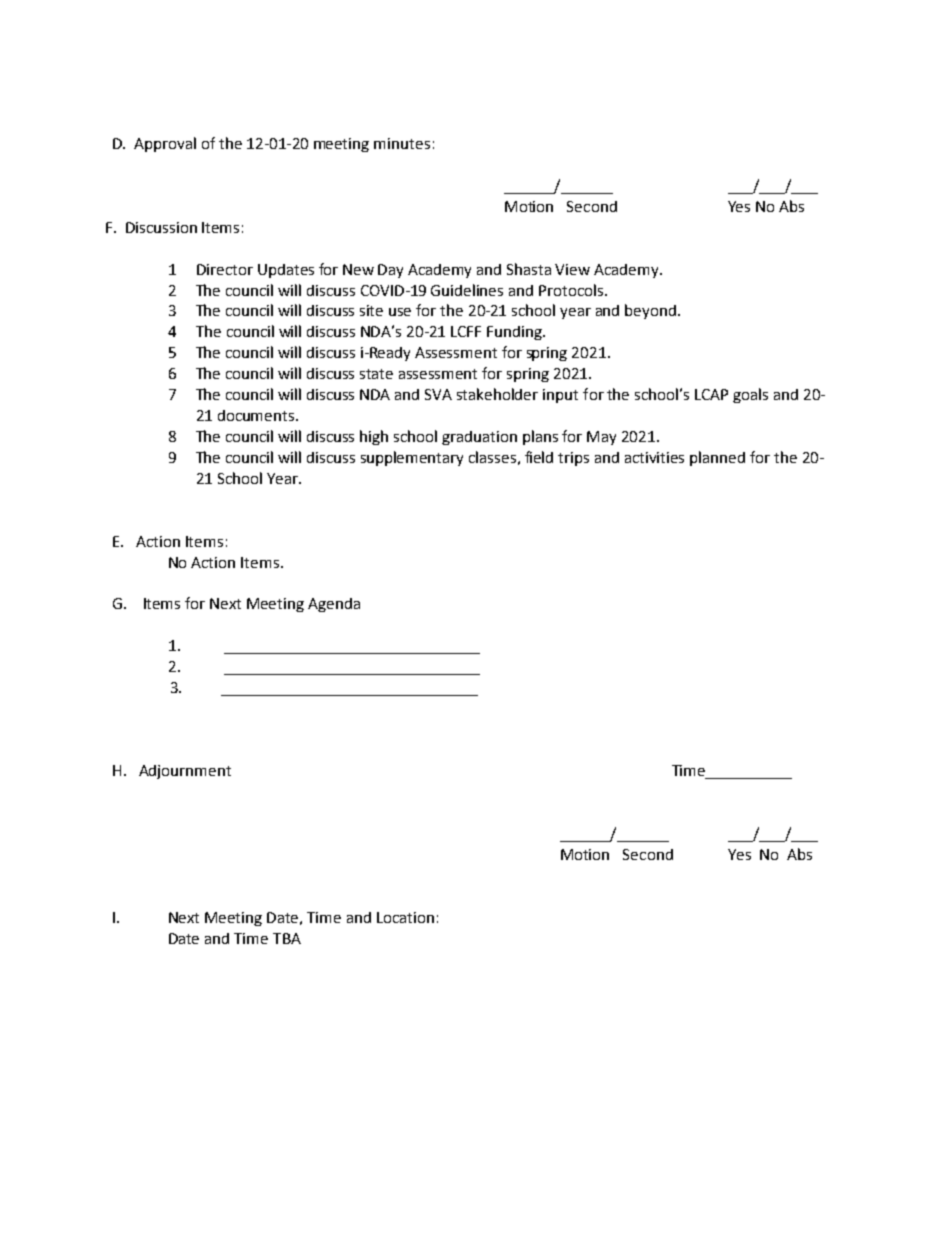  What do you see at coordinates (334, 605) in the image?
I see `Agenda` at bounding box center [334, 605].
